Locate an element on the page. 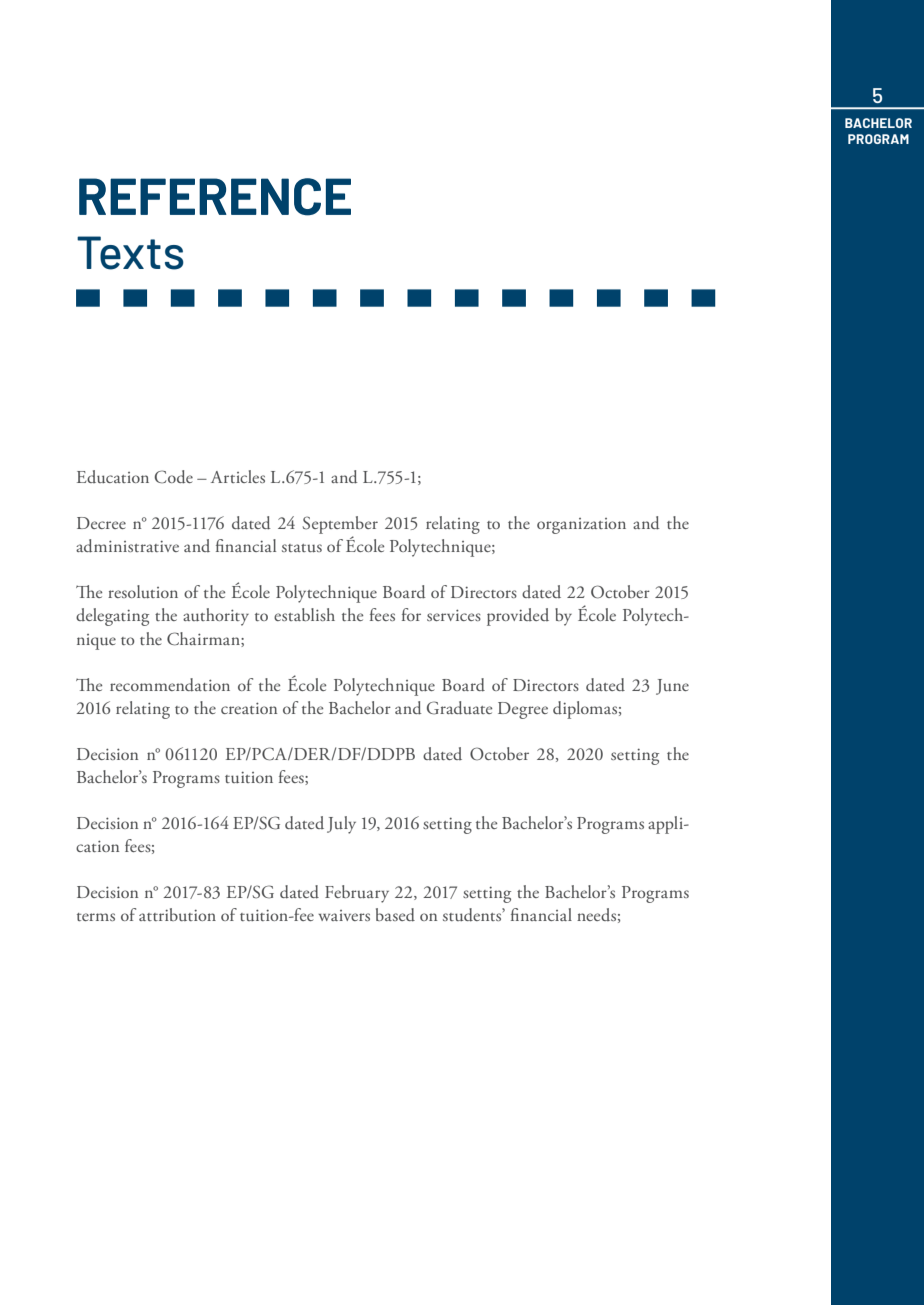 The height and width of the image is (1305, 924). June is located at coordinates (672, 687).
